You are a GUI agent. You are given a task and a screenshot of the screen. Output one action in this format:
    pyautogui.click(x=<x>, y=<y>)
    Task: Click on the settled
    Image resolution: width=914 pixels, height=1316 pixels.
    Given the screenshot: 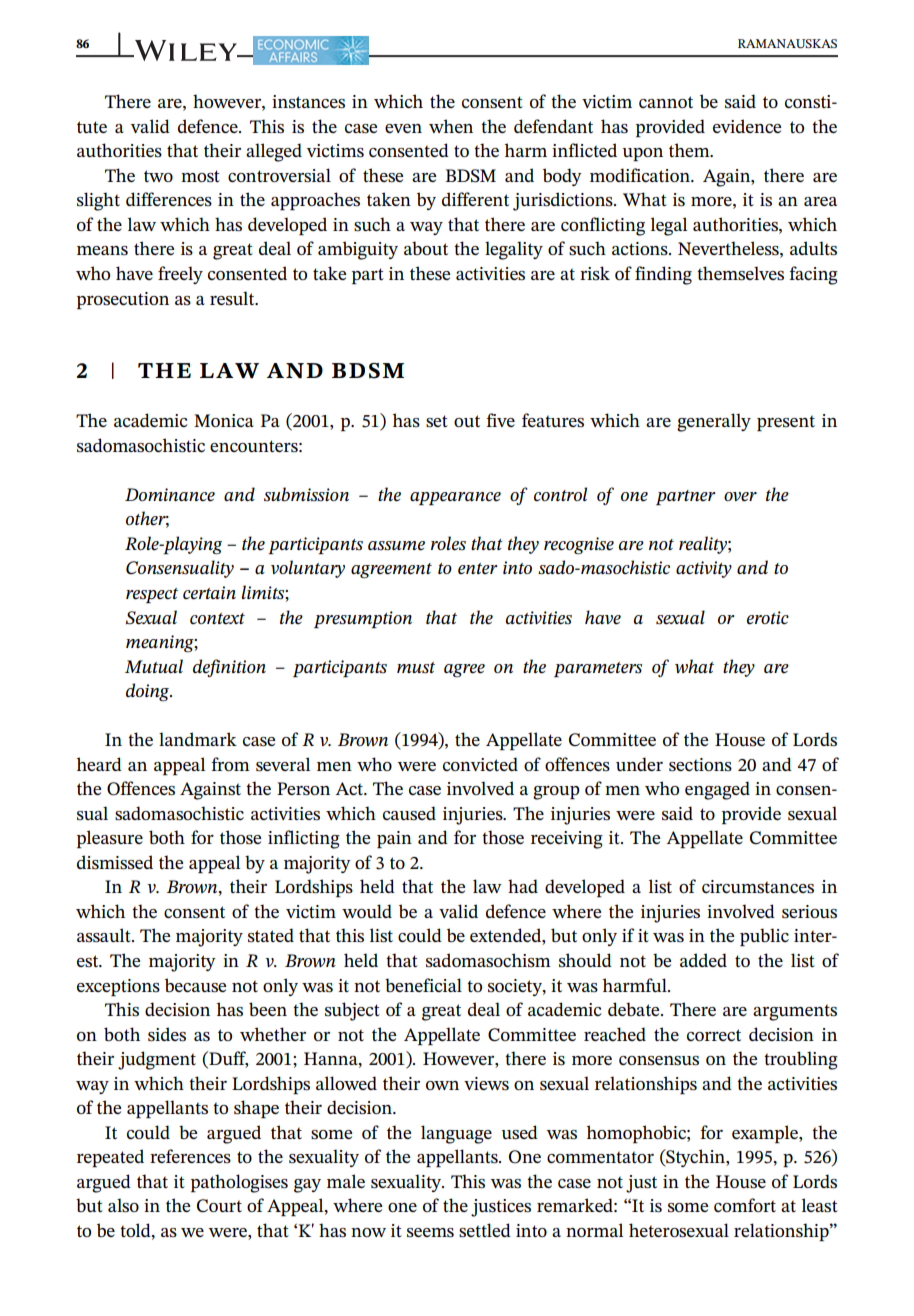 What is the action you would take?
    pyautogui.click(x=485, y=1230)
